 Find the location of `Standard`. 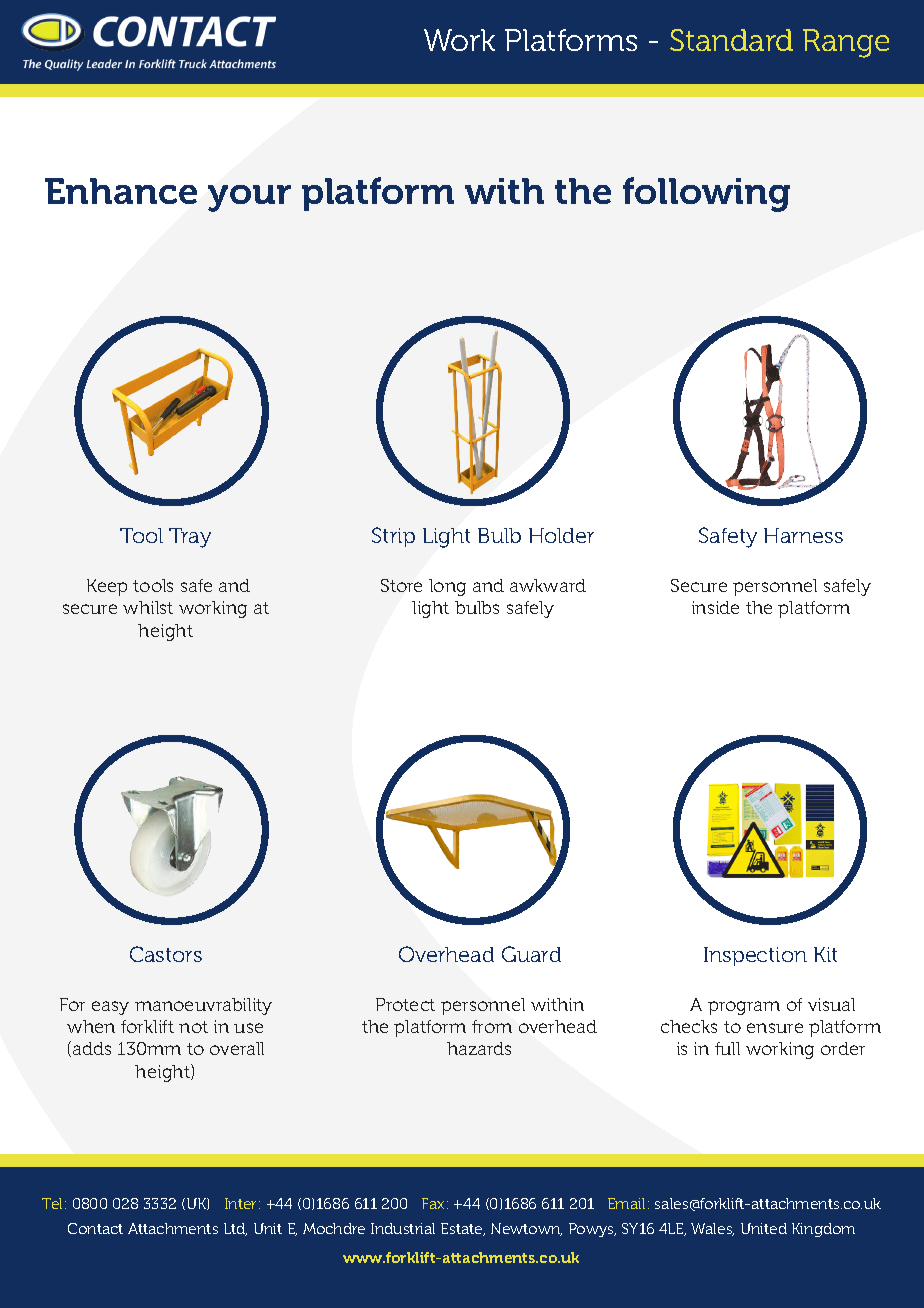

Standard is located at coordinates (731, 40).
